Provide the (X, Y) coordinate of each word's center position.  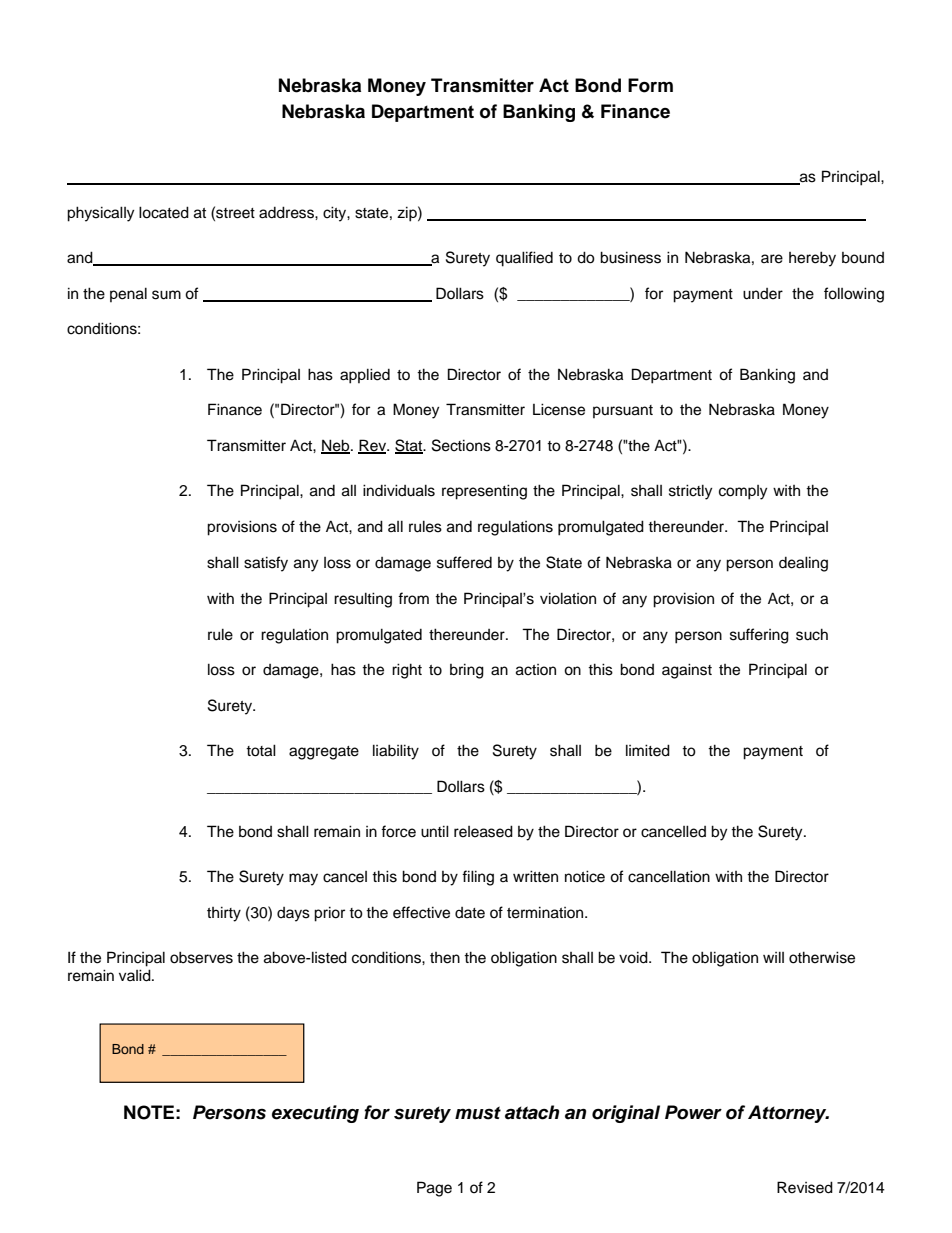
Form (650, 85)
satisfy (266, 564)
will (773, 957)
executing (315, 1114)
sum (166, 295)
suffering (759, 636)
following (854, 295)
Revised (805, 1187)
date (470, 913)
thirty (224, 914)
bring (467, 671)
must (478, 1113)
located (164, 212)
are (772, 259)
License (559, 409)
